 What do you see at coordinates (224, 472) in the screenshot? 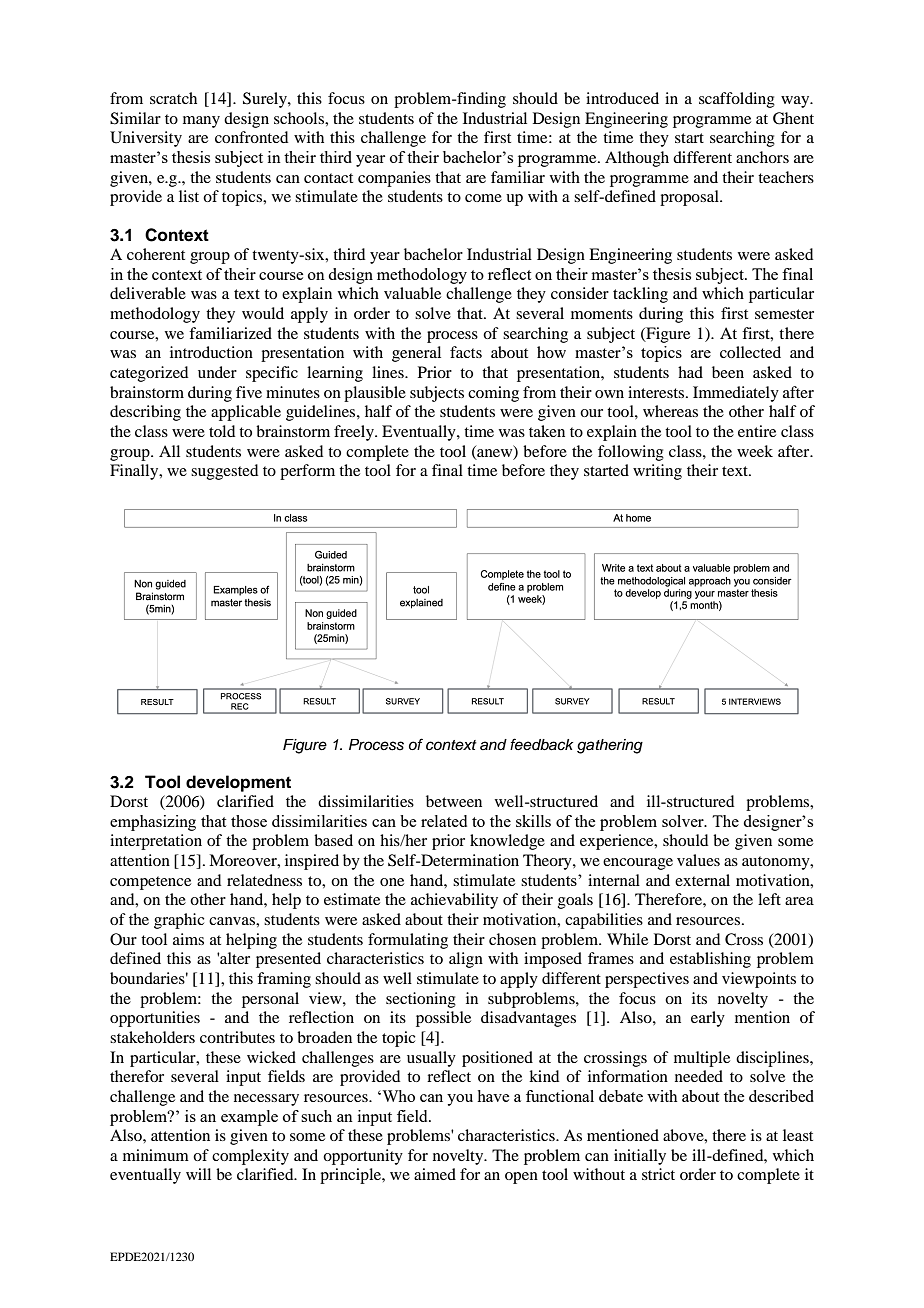
I see `suggested` at bounding box center [224, 472].
